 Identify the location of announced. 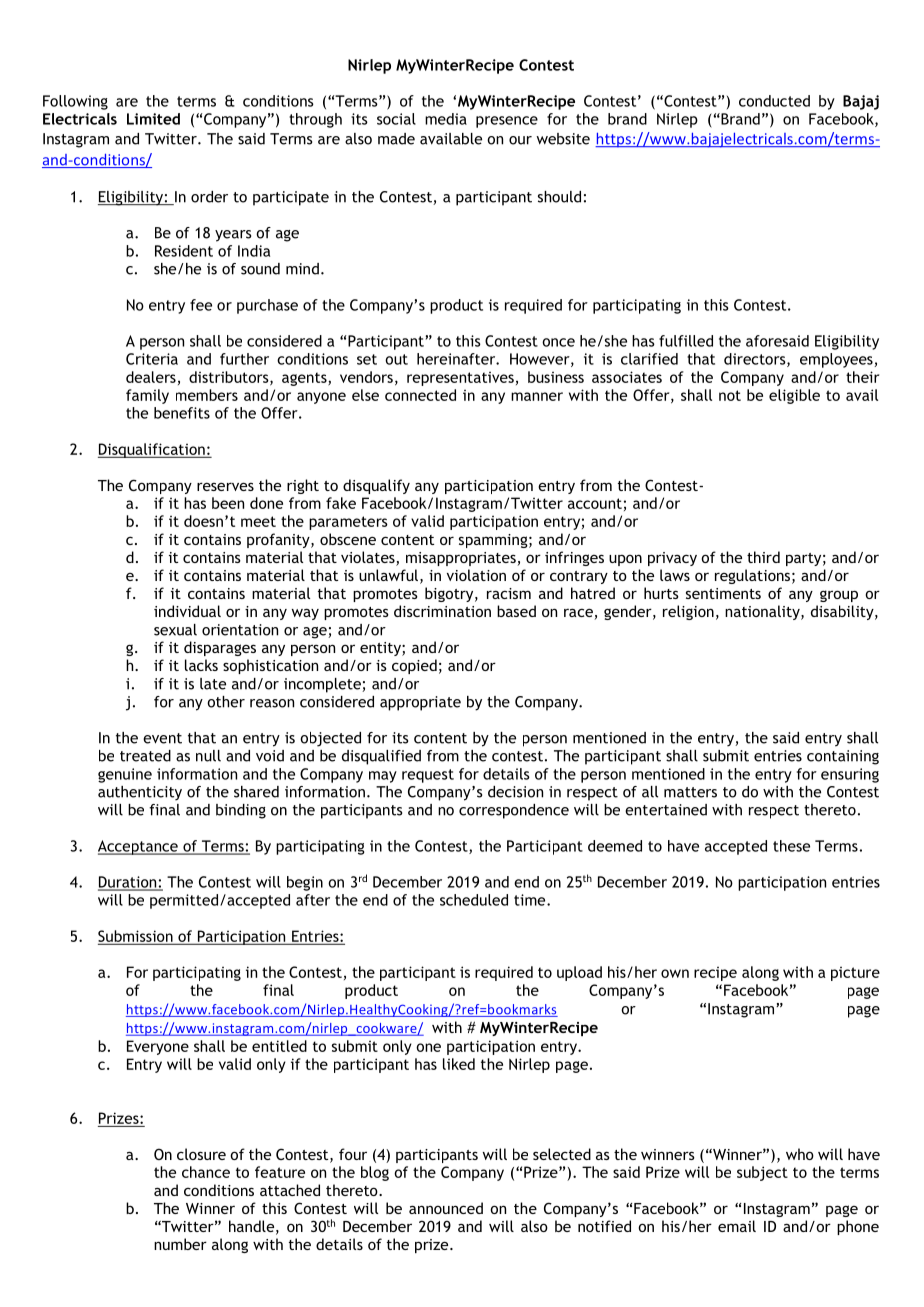
(446, 1208).
